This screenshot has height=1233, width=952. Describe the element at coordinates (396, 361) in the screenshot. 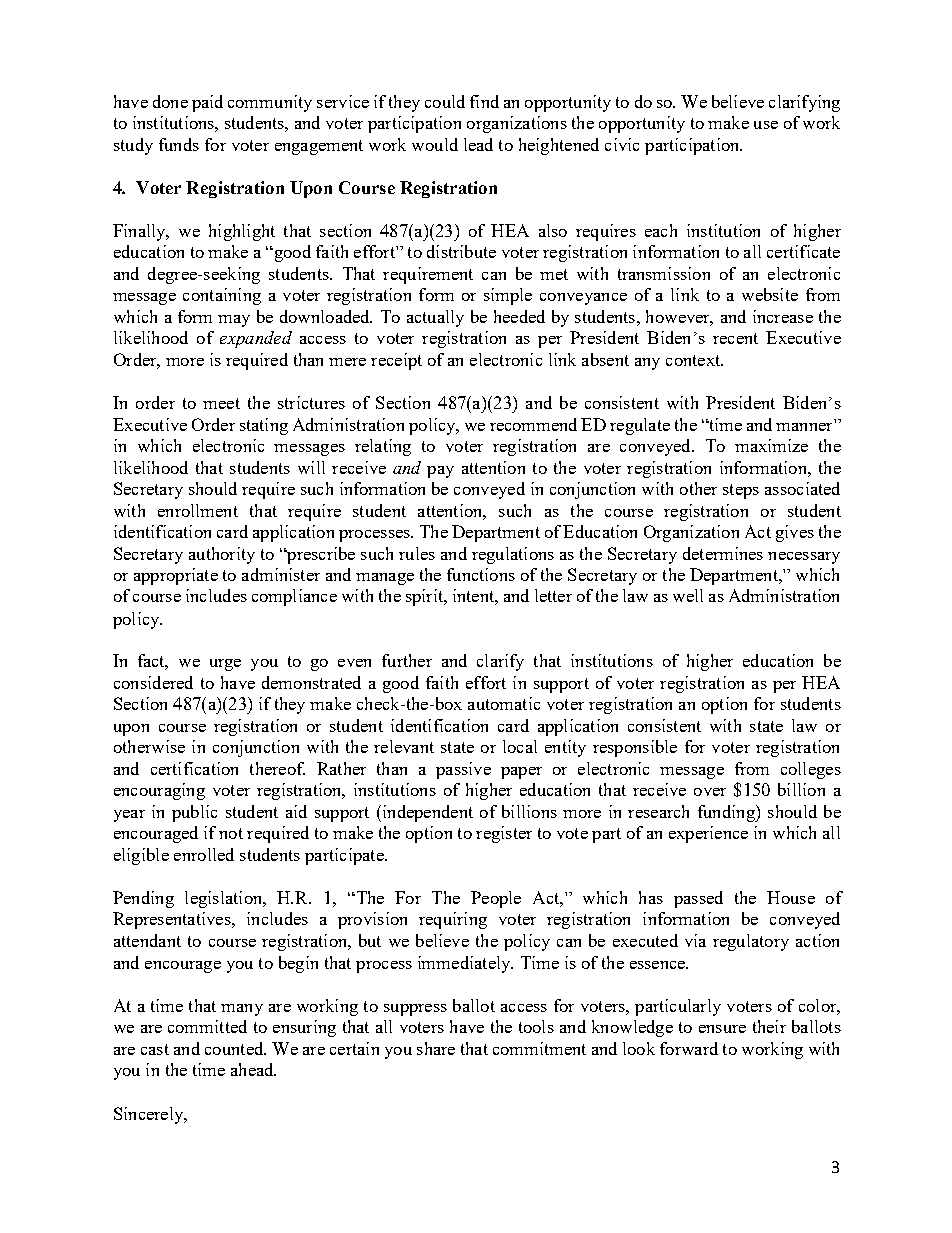

I see `receipt` at that location.
